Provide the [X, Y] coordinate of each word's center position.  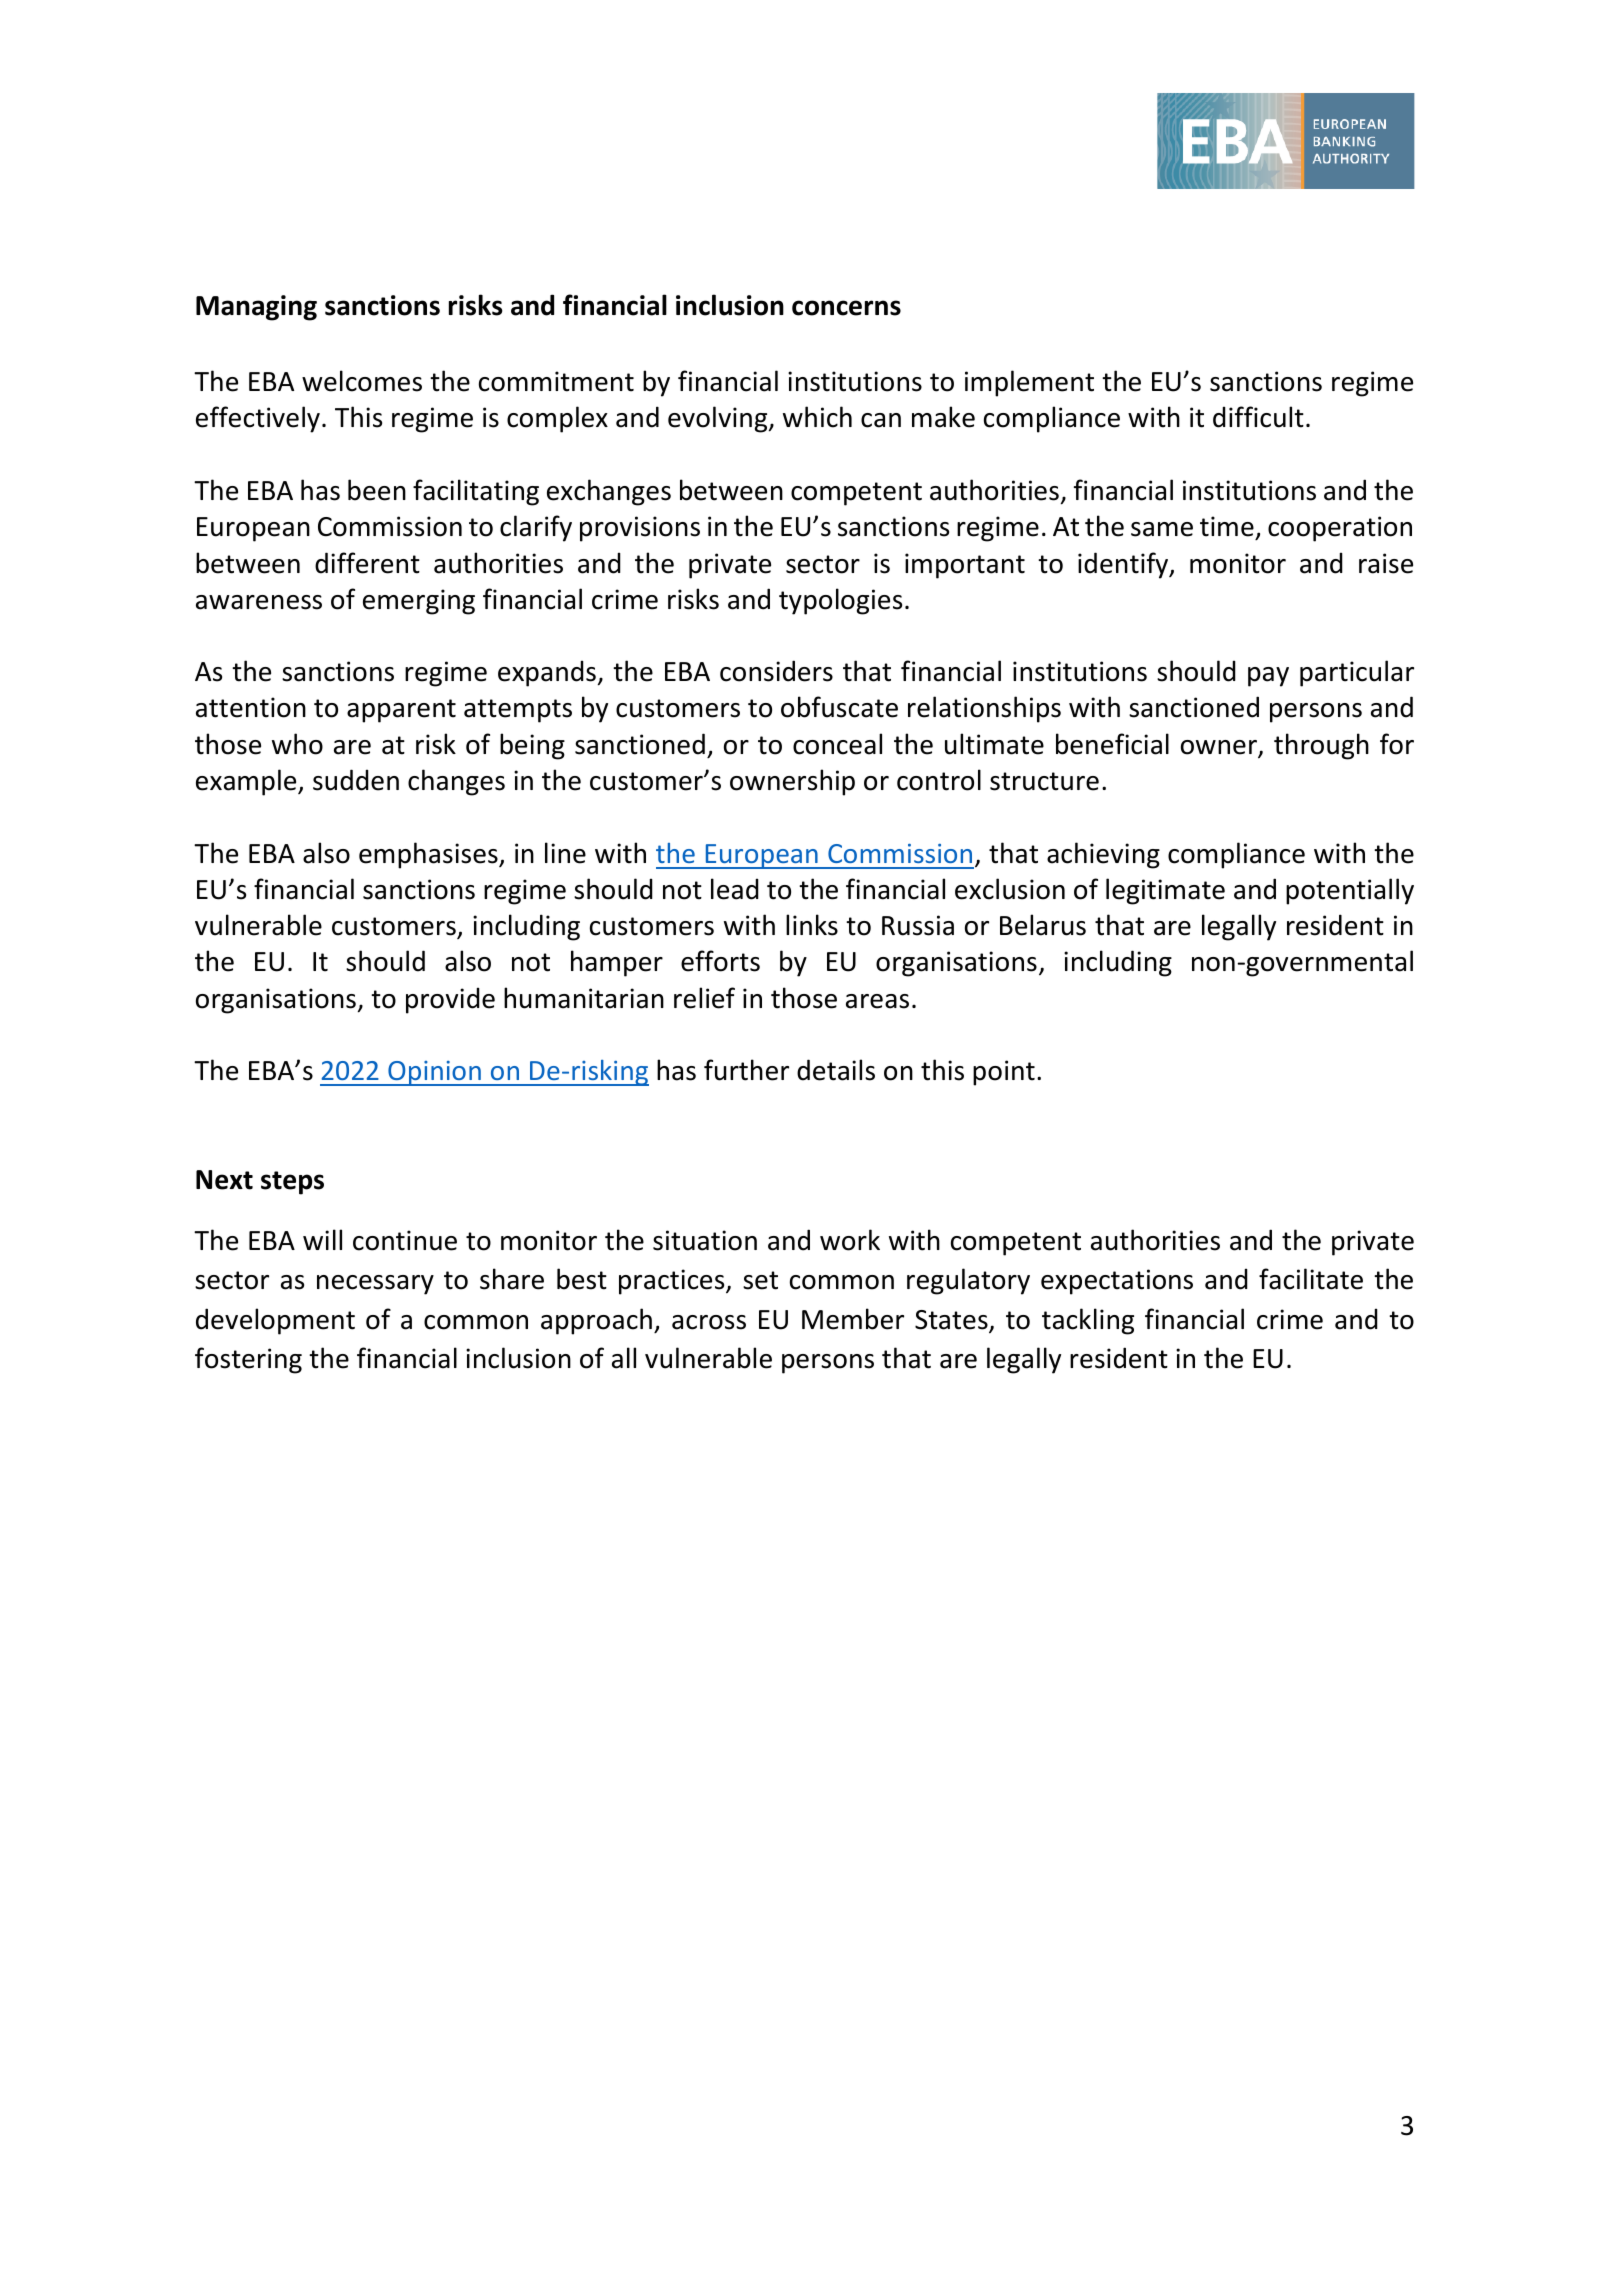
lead [735, 889]
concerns [846, 308]
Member [853, 1319]
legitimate [1165, 891]
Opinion [434, 1073]
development [275, 1321]
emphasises [429, 855]
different [367, 563]
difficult [1258, 417]
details [836, 1070]
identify [1124, 565]
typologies [840, 601]
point [1004, 1073]
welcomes [362, 381]
